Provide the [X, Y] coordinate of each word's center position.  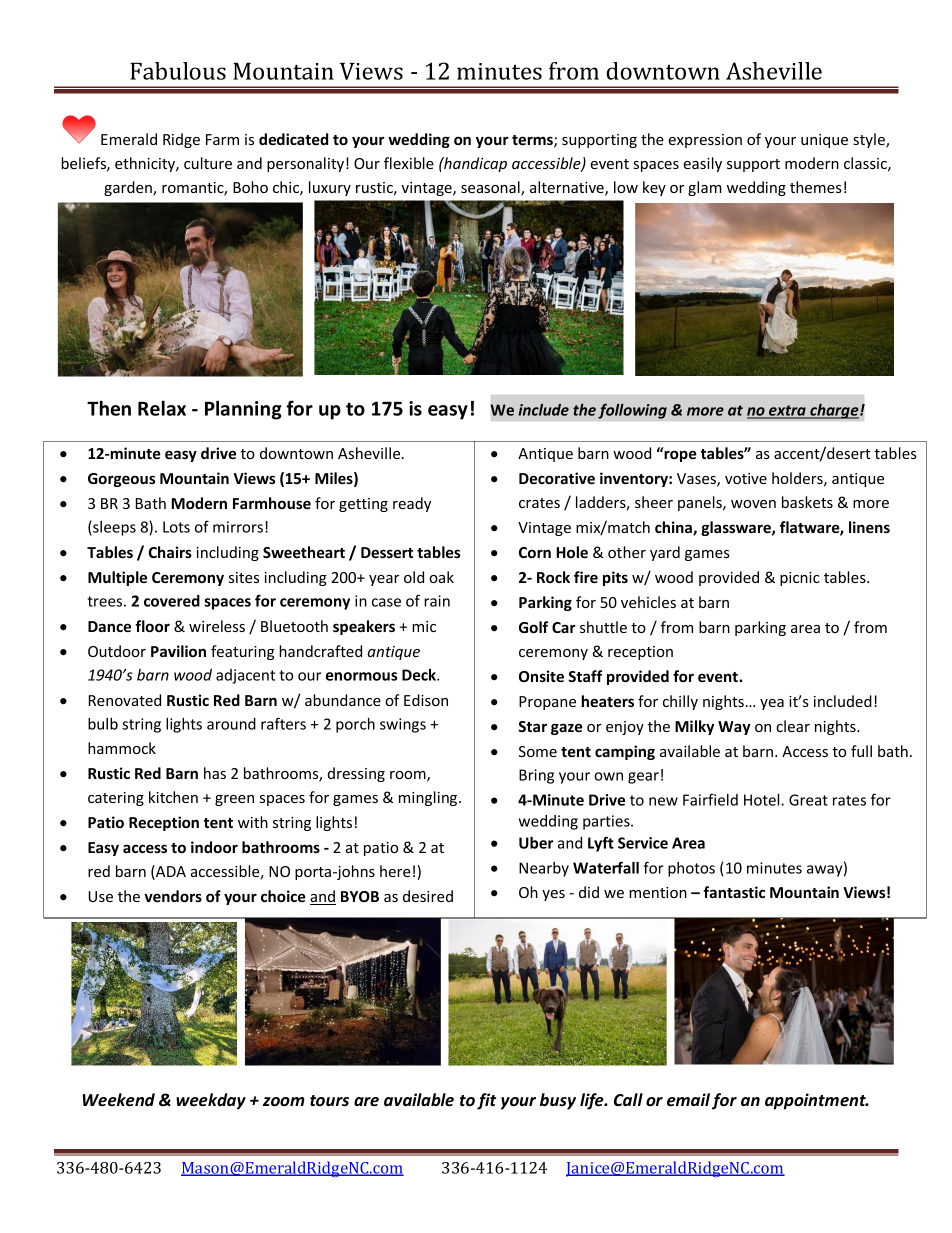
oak [441, 577]
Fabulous [178, 71]
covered [172, 601]
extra [787, 411]
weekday [211, 1101]
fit [486, 1101]
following [632, 411]
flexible [409, 163]
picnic [800, 579]
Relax [162, 408]
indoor [214, 847]
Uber [536, 843]
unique [824, 141]
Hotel [763, 800]
